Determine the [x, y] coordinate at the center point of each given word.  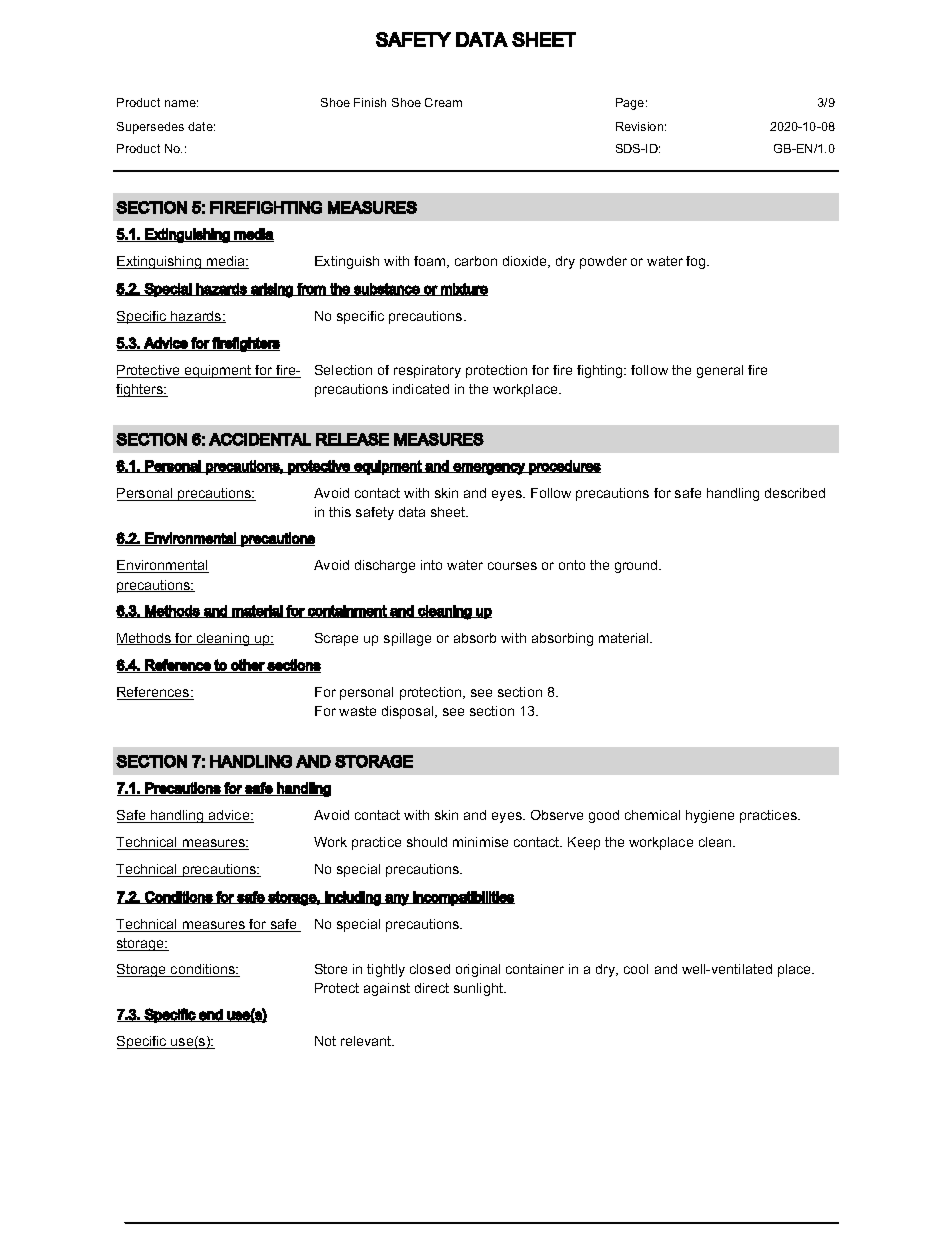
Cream [443, 102]
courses [512, 566]
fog [697, 262]
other [247, 666]
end [210, 1015]
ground [637, 566]
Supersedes [150, 128]
